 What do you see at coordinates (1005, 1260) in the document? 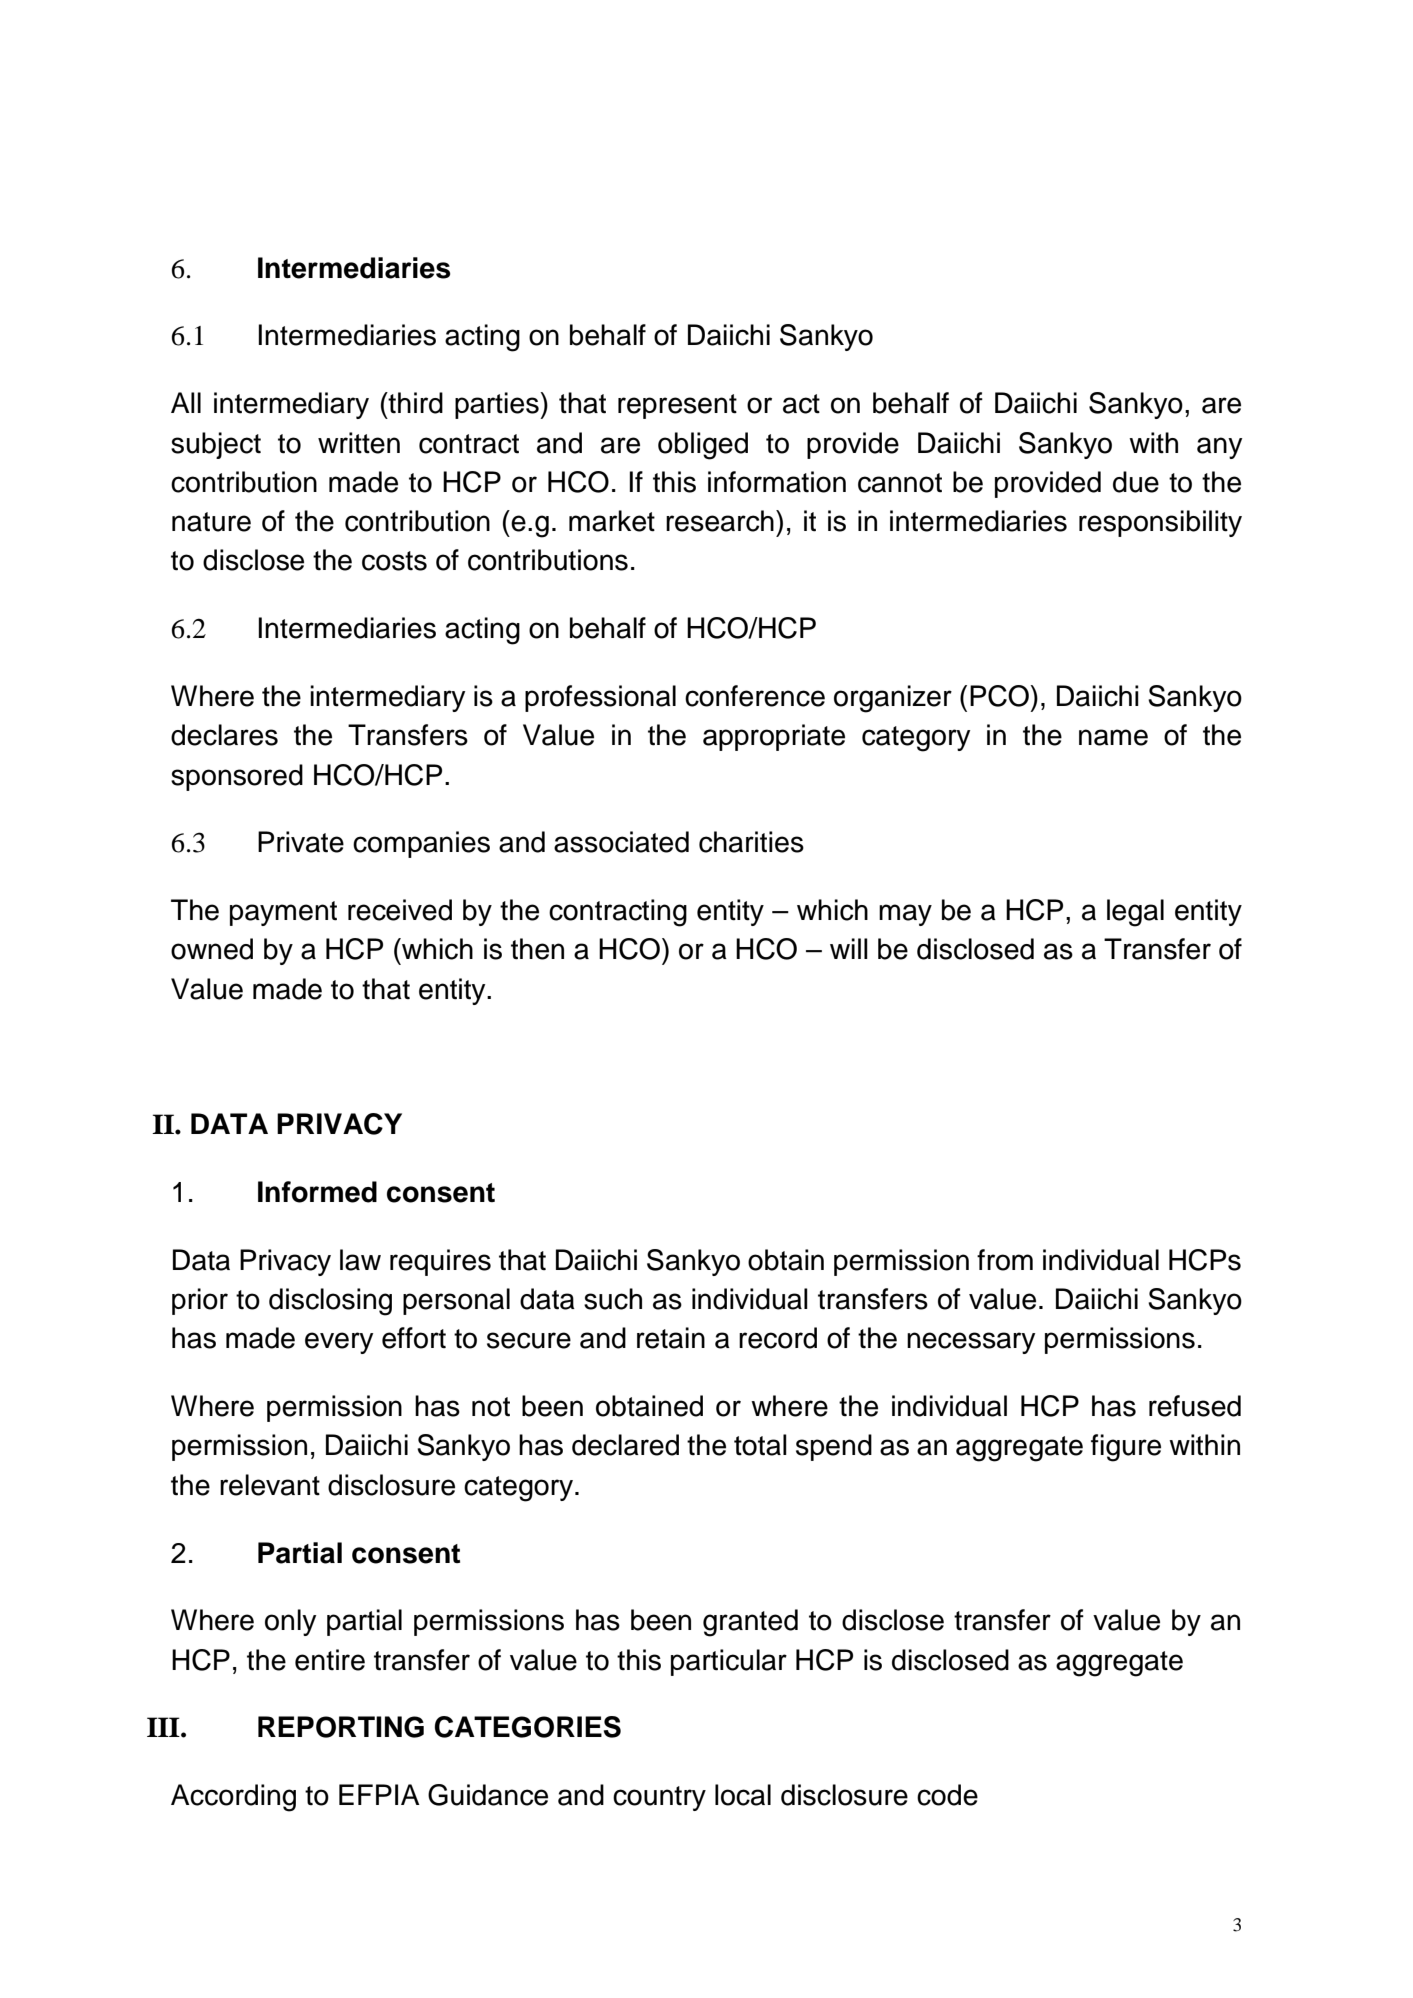
I see `from` at bounding box center [1005, 1260].
